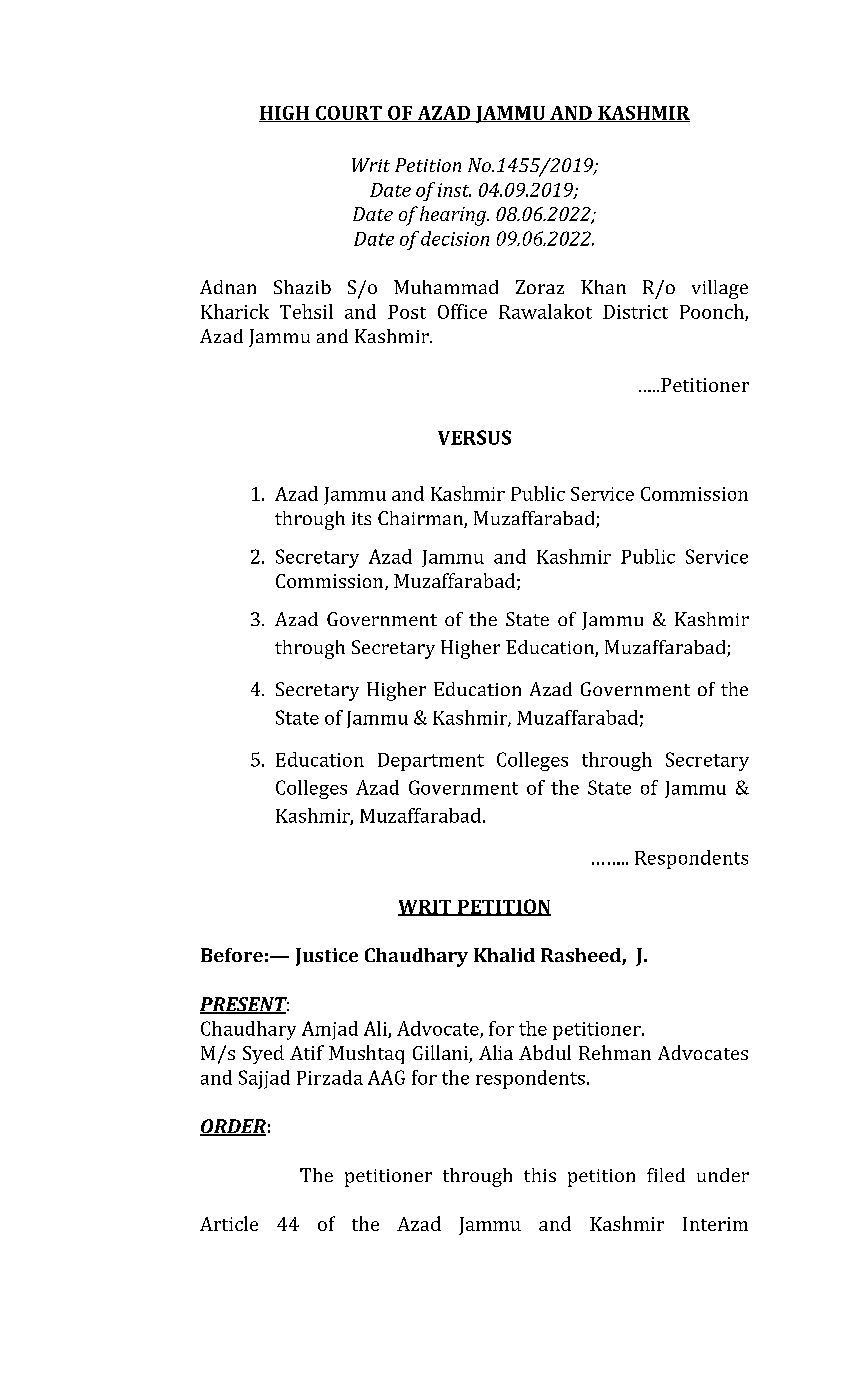 Image resolution: width=849 pixels, height=1400 pixels. I want to click on Article, so click(229, 1223).
